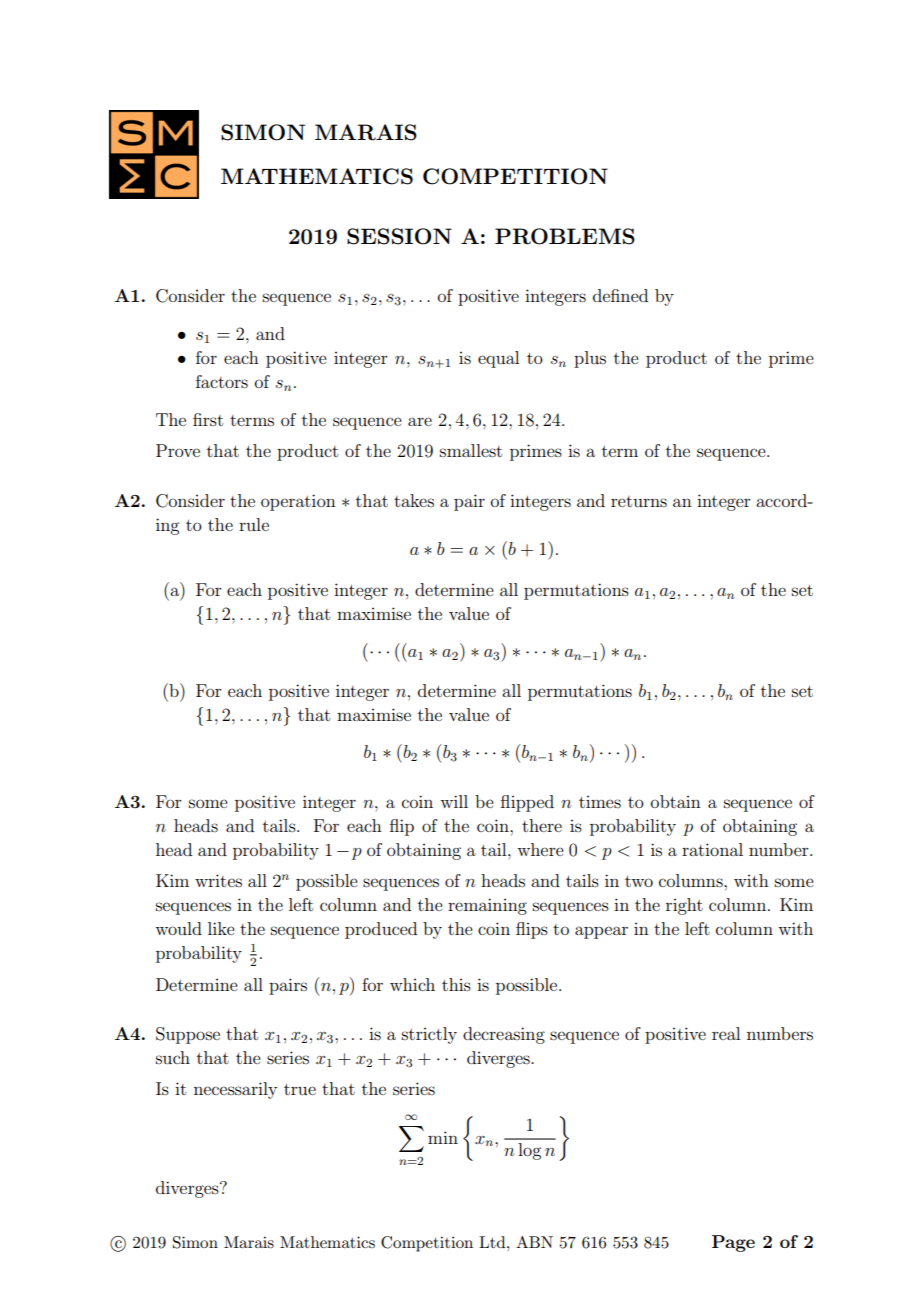  What do you see at coordinates (487, 906) in the screenshot?
I see `remaining` at bounding box center [487, 906].
